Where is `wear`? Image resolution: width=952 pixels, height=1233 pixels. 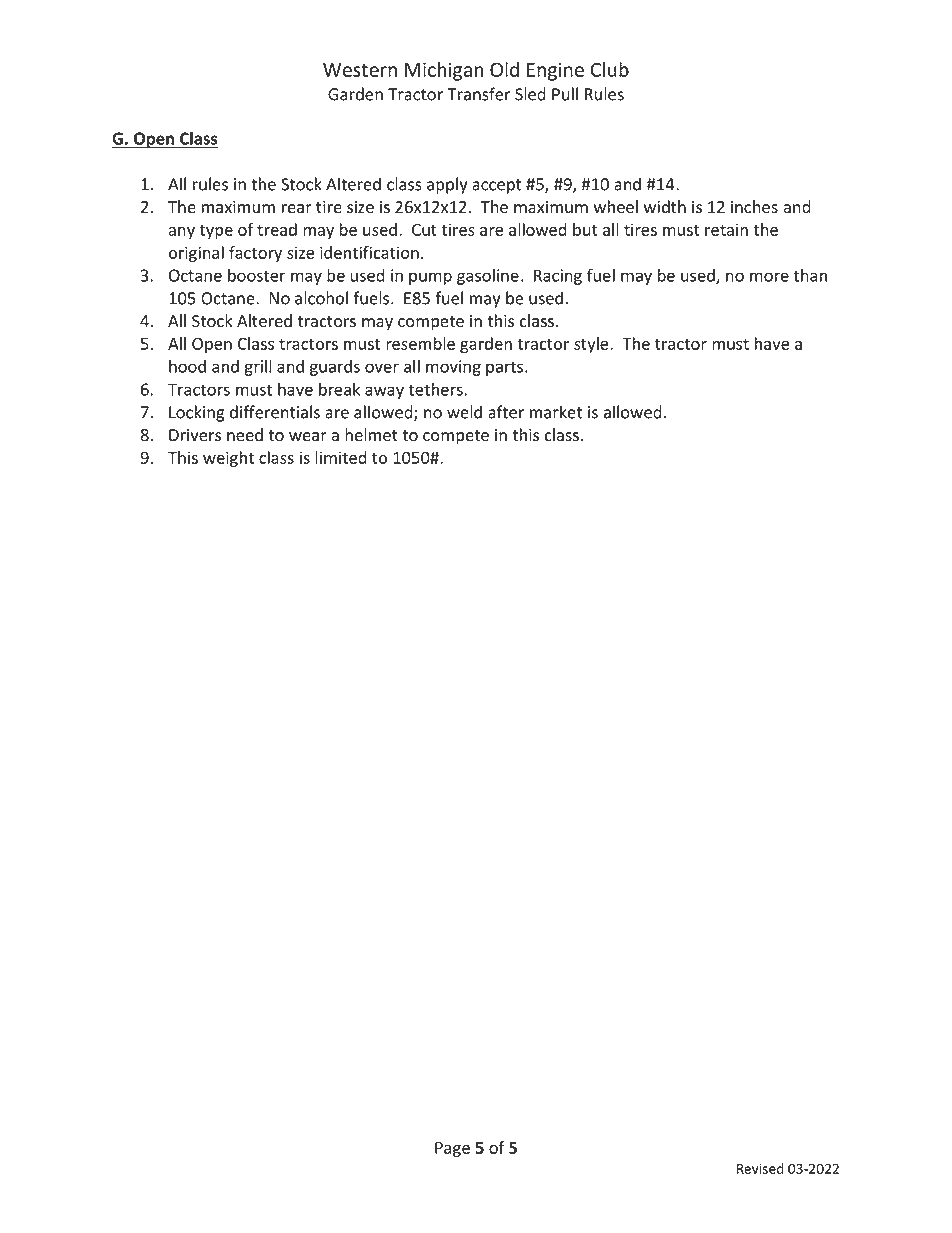 wear is located at coordinates (308, 437).
